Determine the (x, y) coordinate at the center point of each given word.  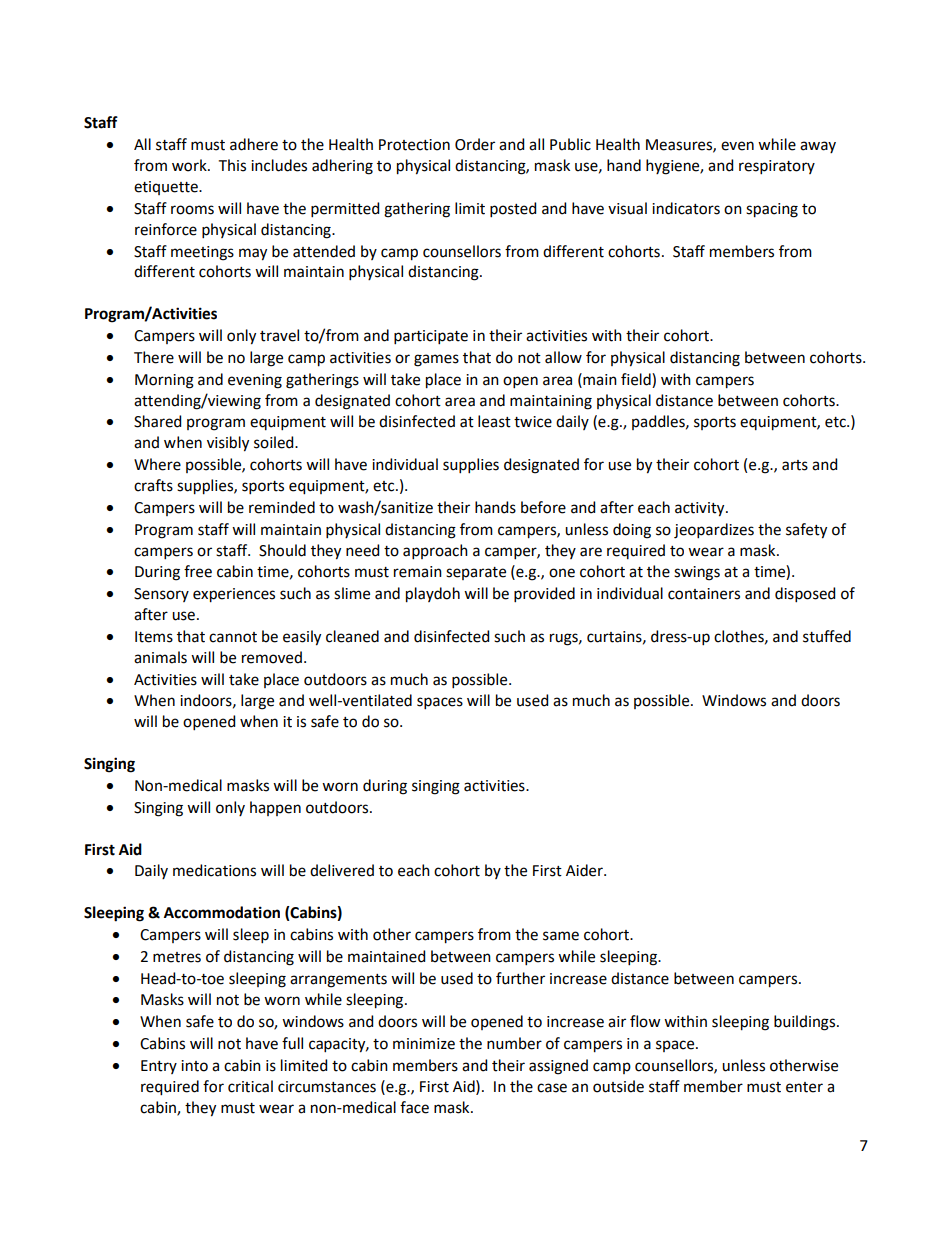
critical (250, 1086)
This (232, 165)
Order (475, 144)
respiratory (777, 167)
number (514, 1043)
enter (804, 1087)
